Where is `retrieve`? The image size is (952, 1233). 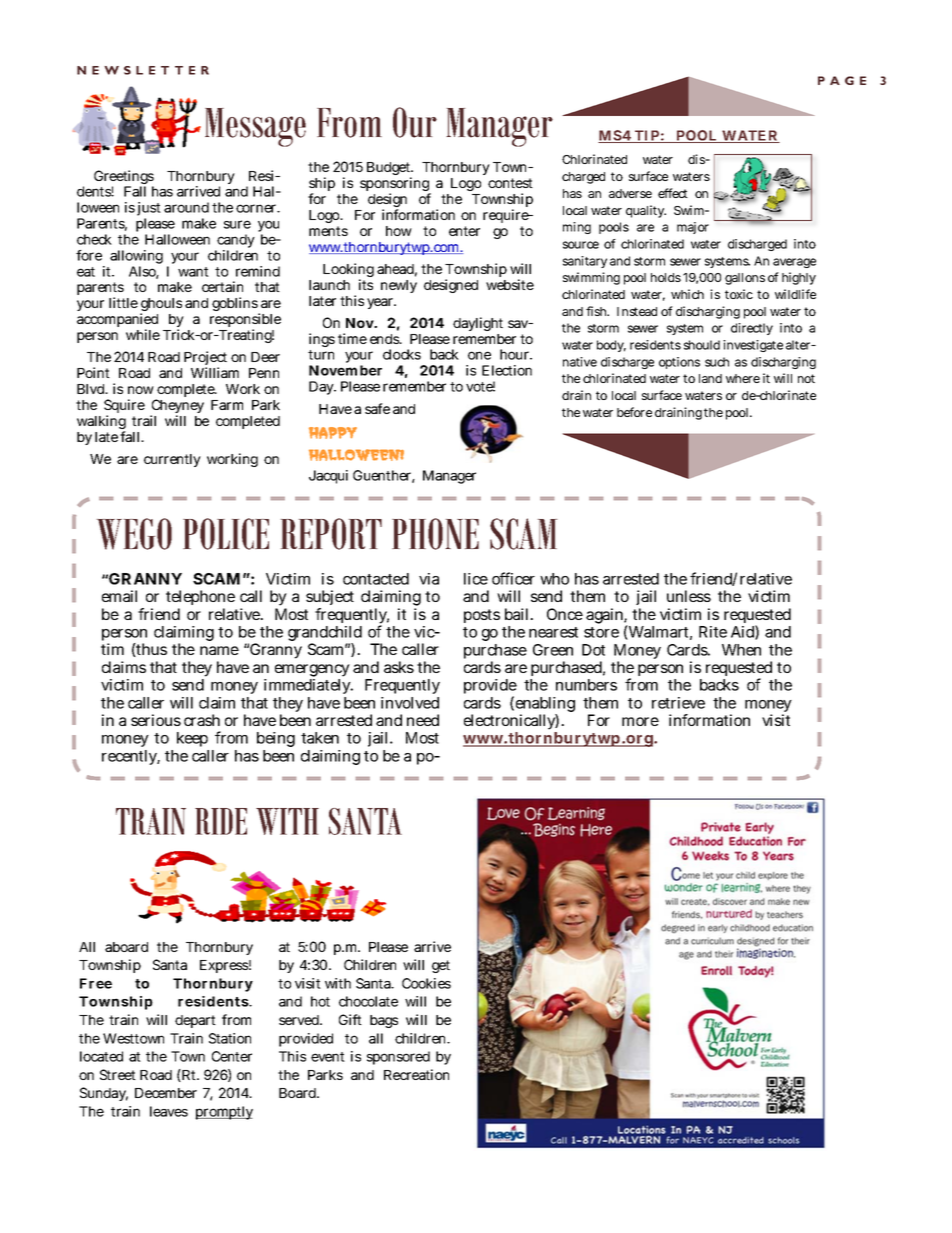
retrieve is located at coordinates (678, 703).
